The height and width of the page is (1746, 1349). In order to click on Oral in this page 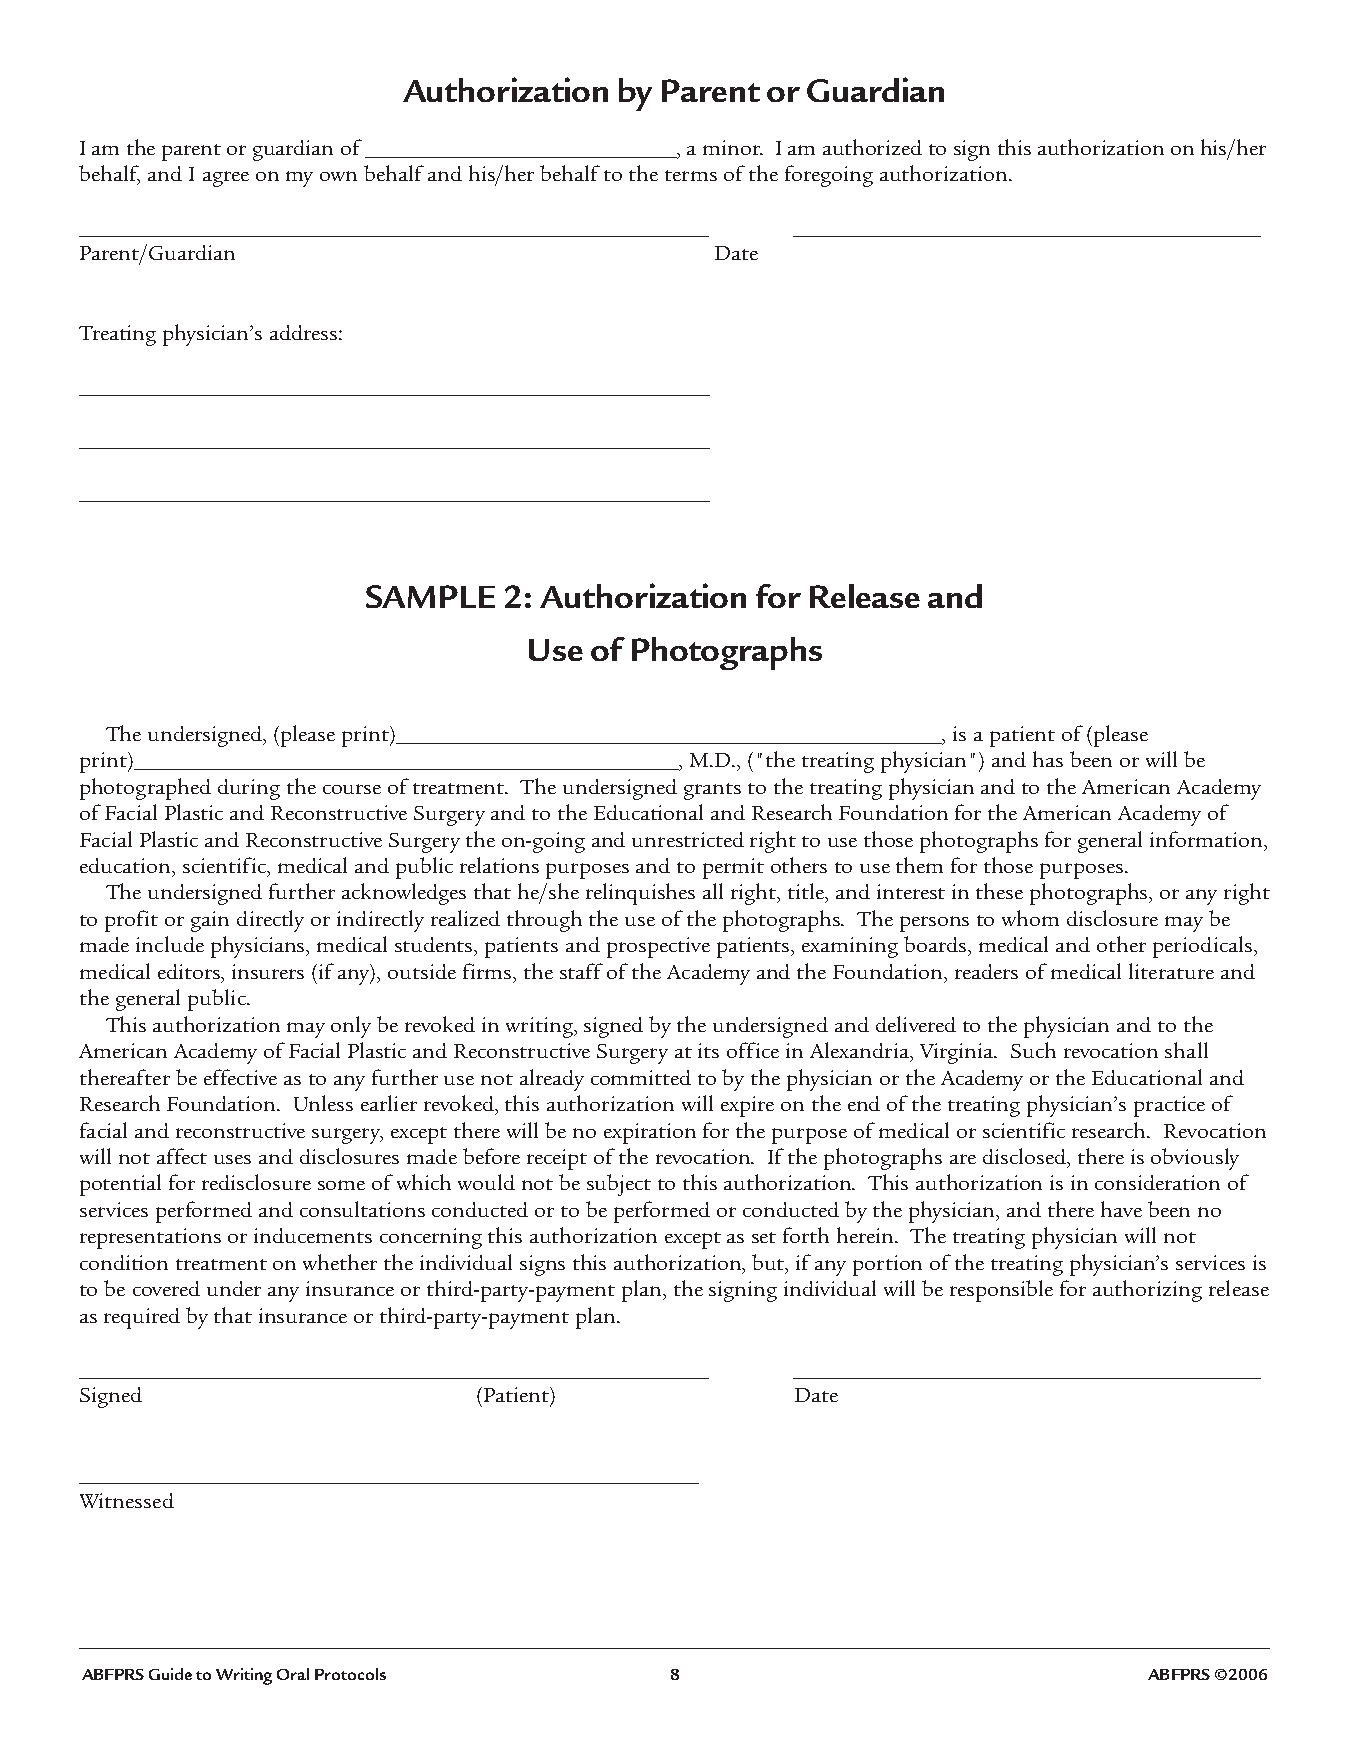, I will do `click(293, 1674)`.
